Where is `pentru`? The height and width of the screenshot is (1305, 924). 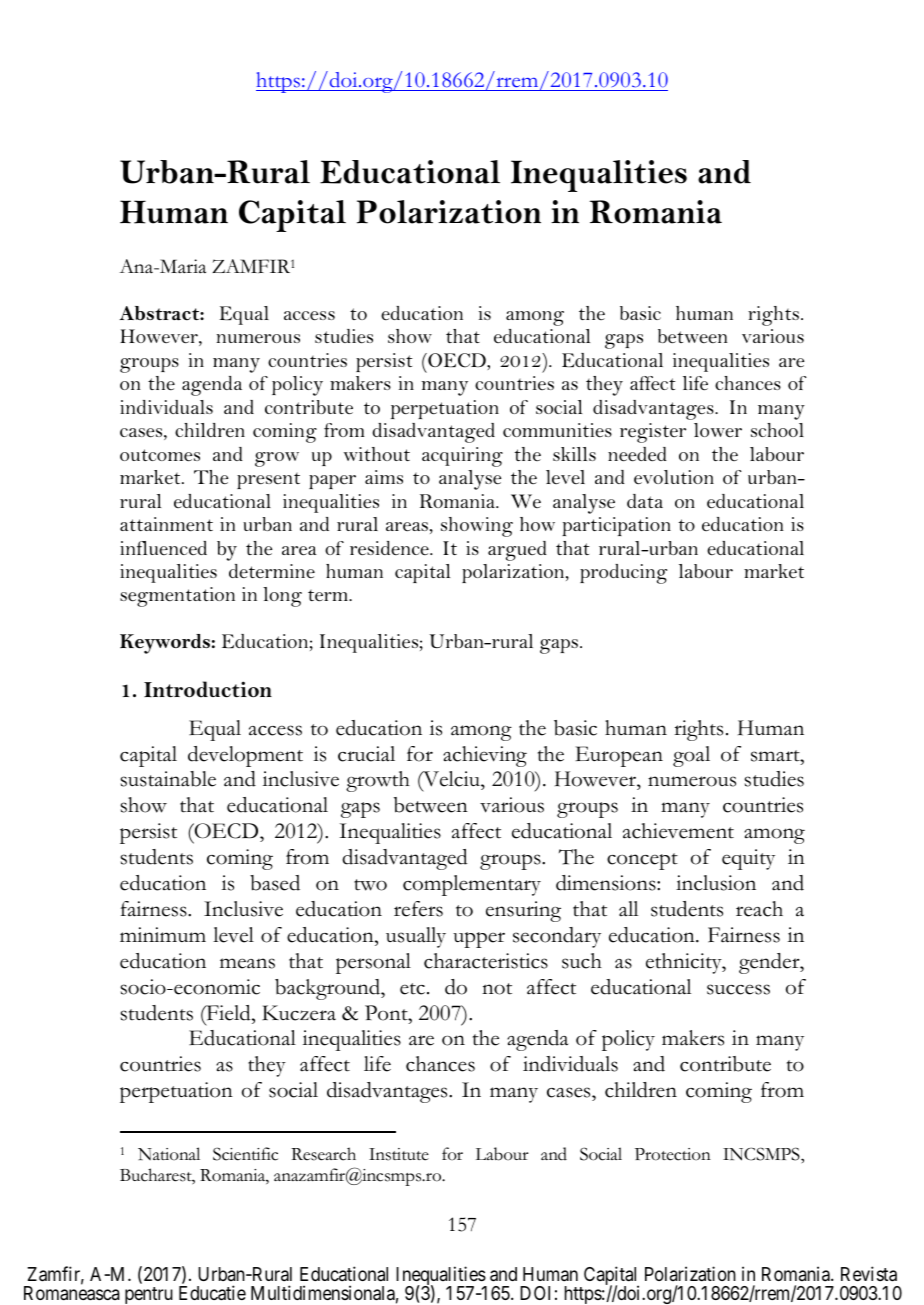 pentru is located at coordinates (149, 1295).
